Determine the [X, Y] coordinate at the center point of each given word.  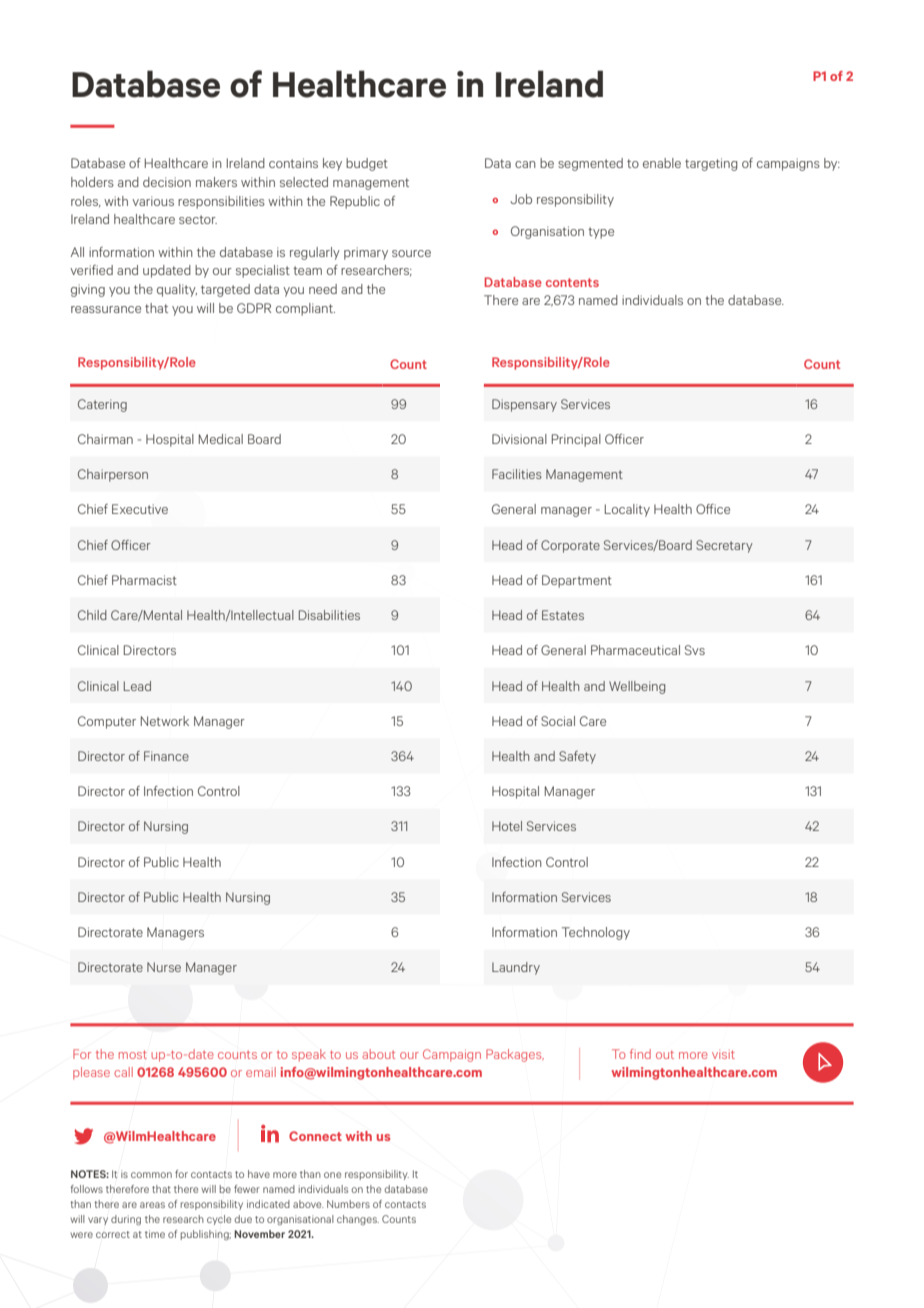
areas [152, 1205]
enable [662, 163]
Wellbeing [637, 687]
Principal [576, 440]
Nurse [164, 967]
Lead [137, 686]
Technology [596, 933]
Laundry [516, 968]
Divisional [519, 439]
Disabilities [329, 615]
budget [367, 164]
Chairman [105, 439]
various [153, 201]
